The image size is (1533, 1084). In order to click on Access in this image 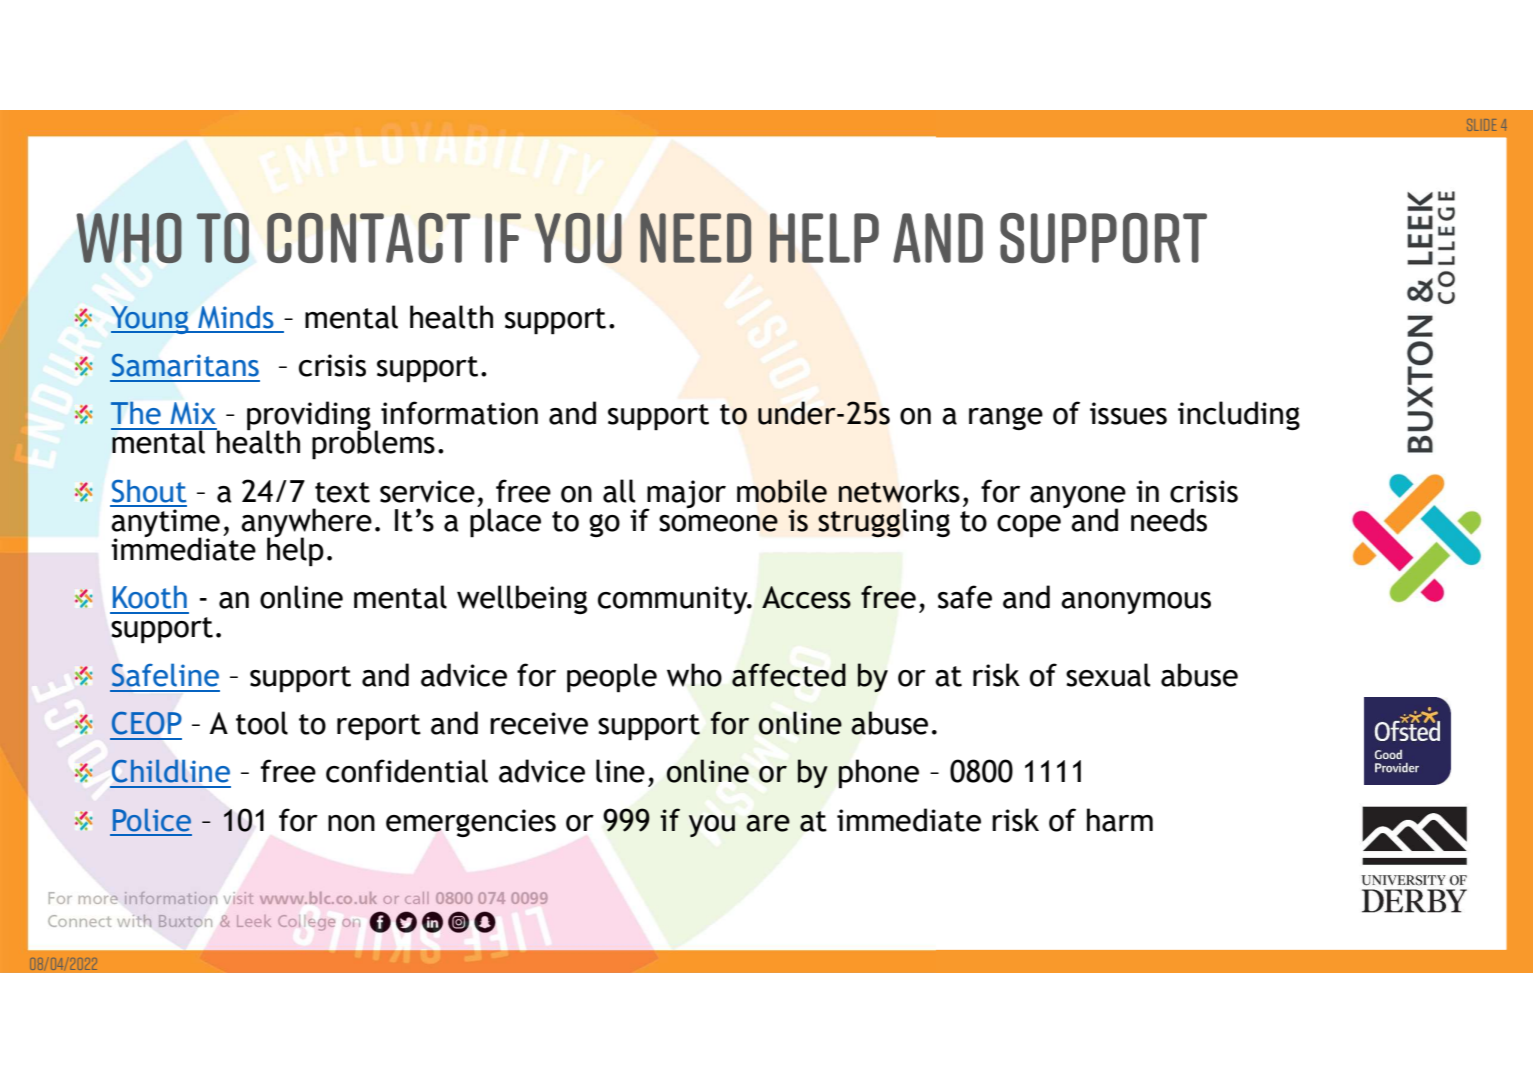, I will do `click(806, 597)`.
